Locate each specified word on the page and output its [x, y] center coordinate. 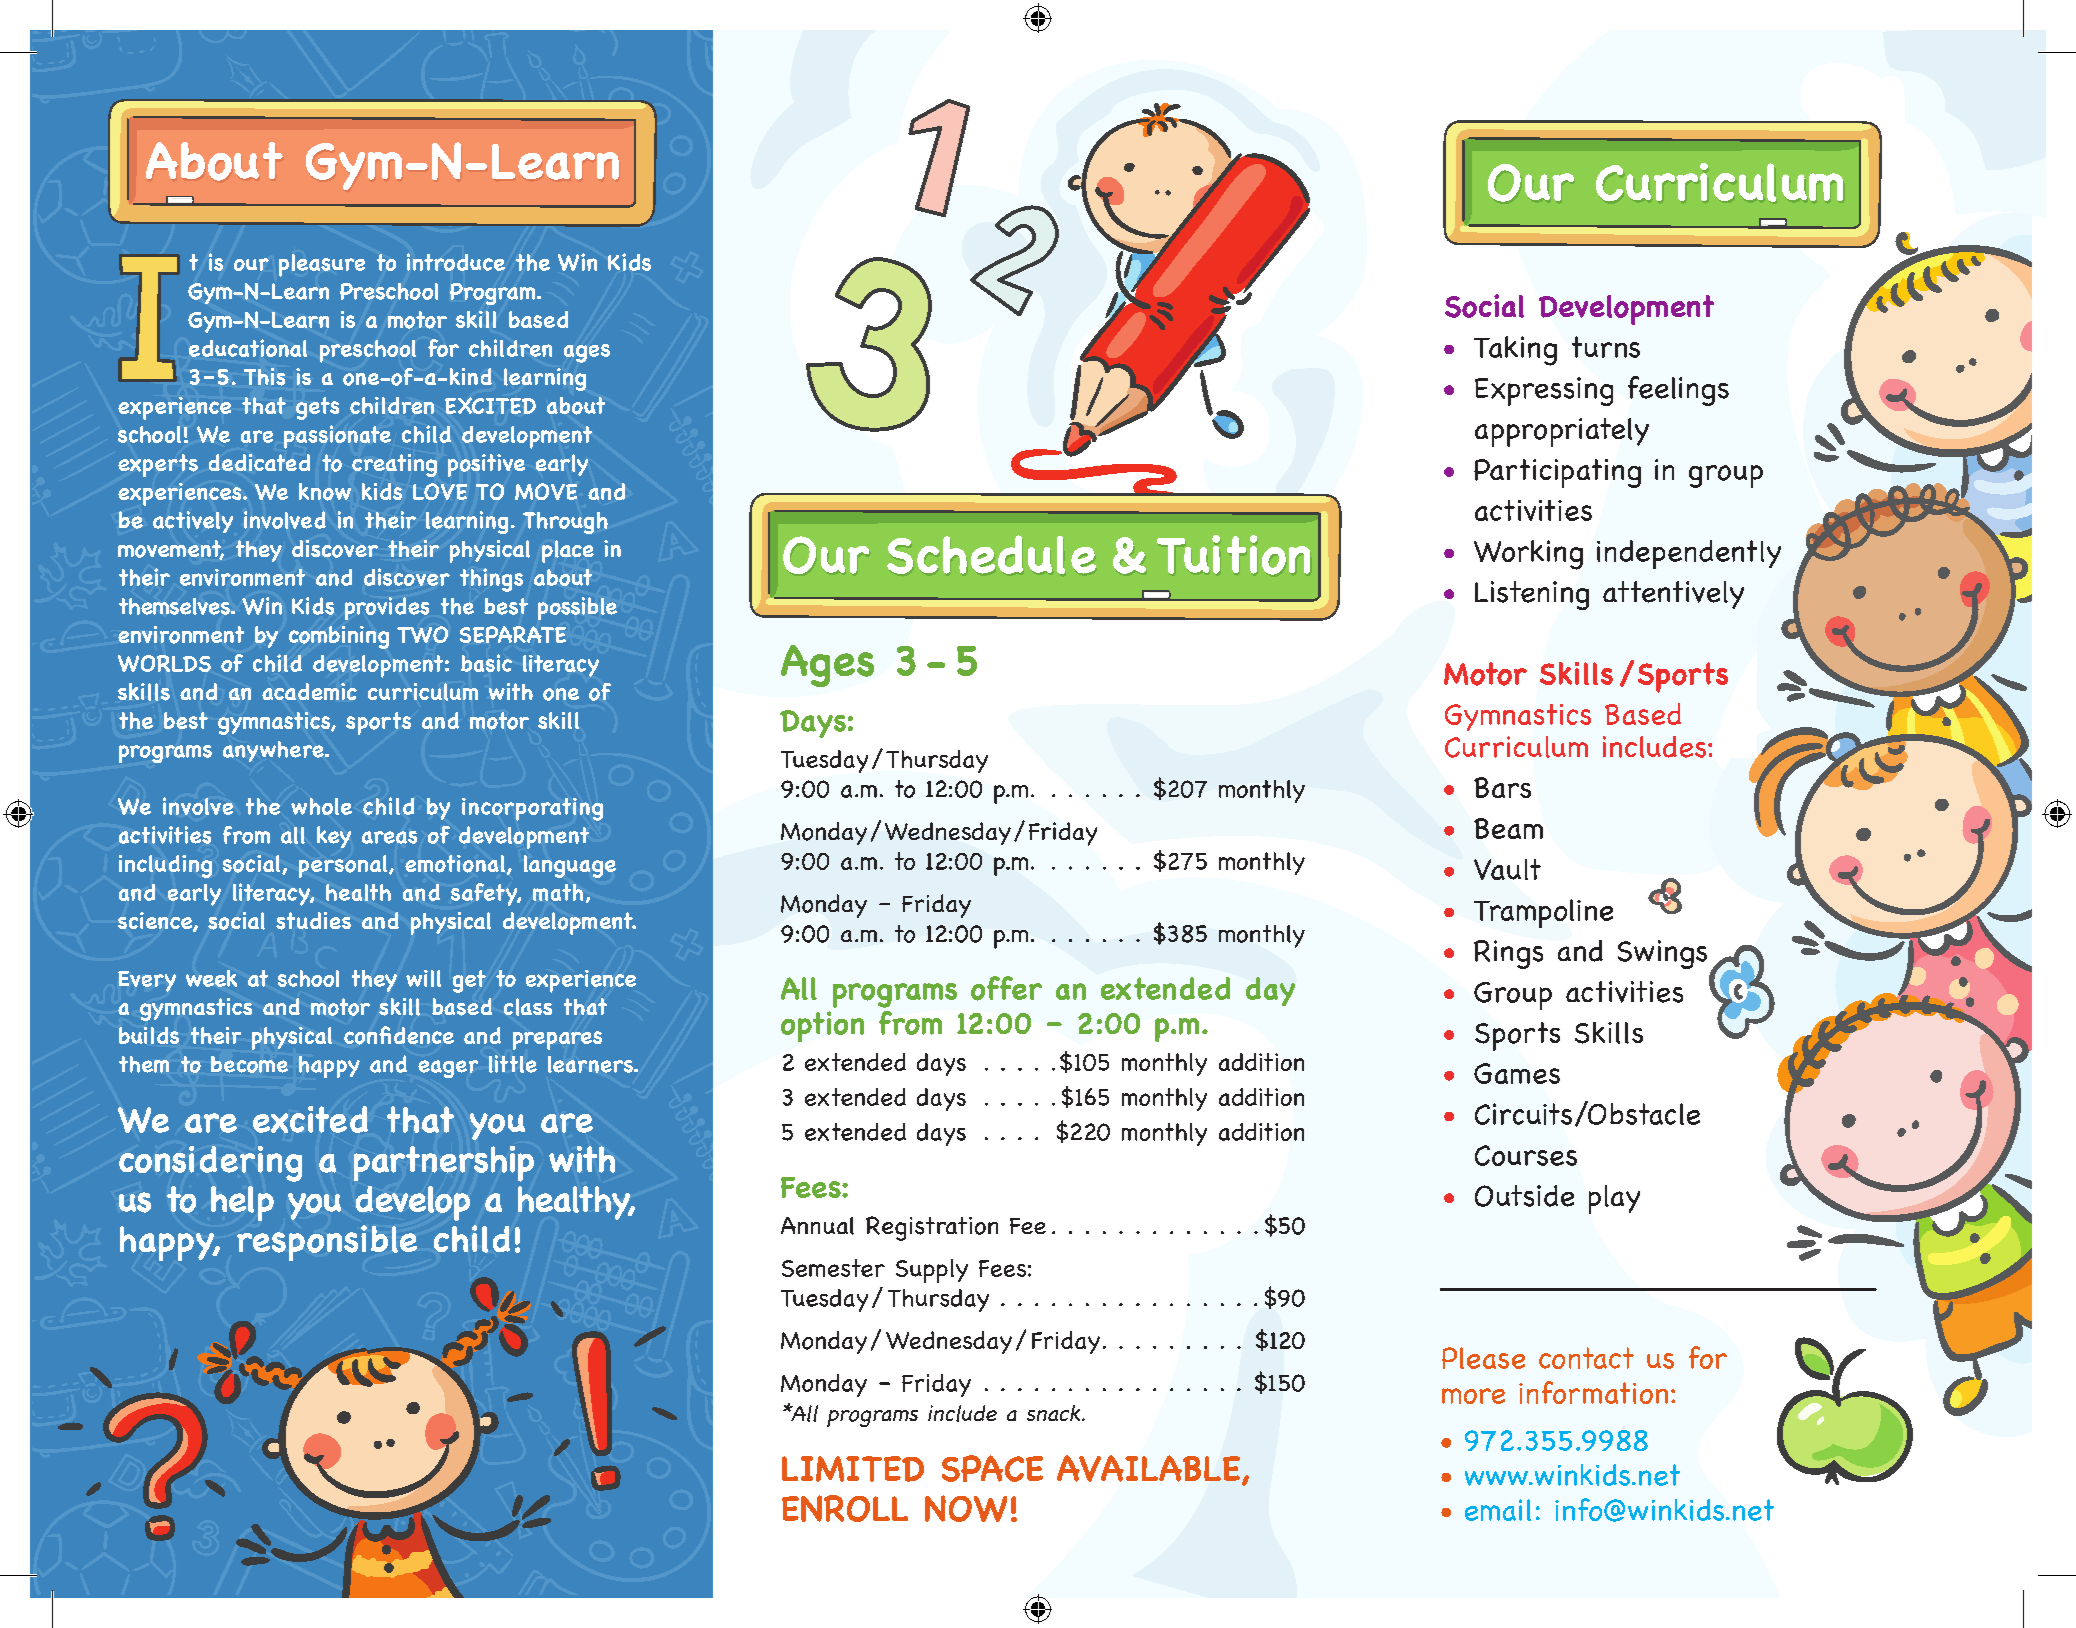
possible [577, 608]
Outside [1524, 1196]
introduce [456, 262]
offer [1006, 988]
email [1498, 1510]
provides [387, 608]
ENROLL [845, 1508]
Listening [1532, 595]
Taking [1515, 351]
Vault [1507, 869]
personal [343, 866]
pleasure [322, 265]
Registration [932, 1228]
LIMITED [853, 1469]
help [242, 1203]
